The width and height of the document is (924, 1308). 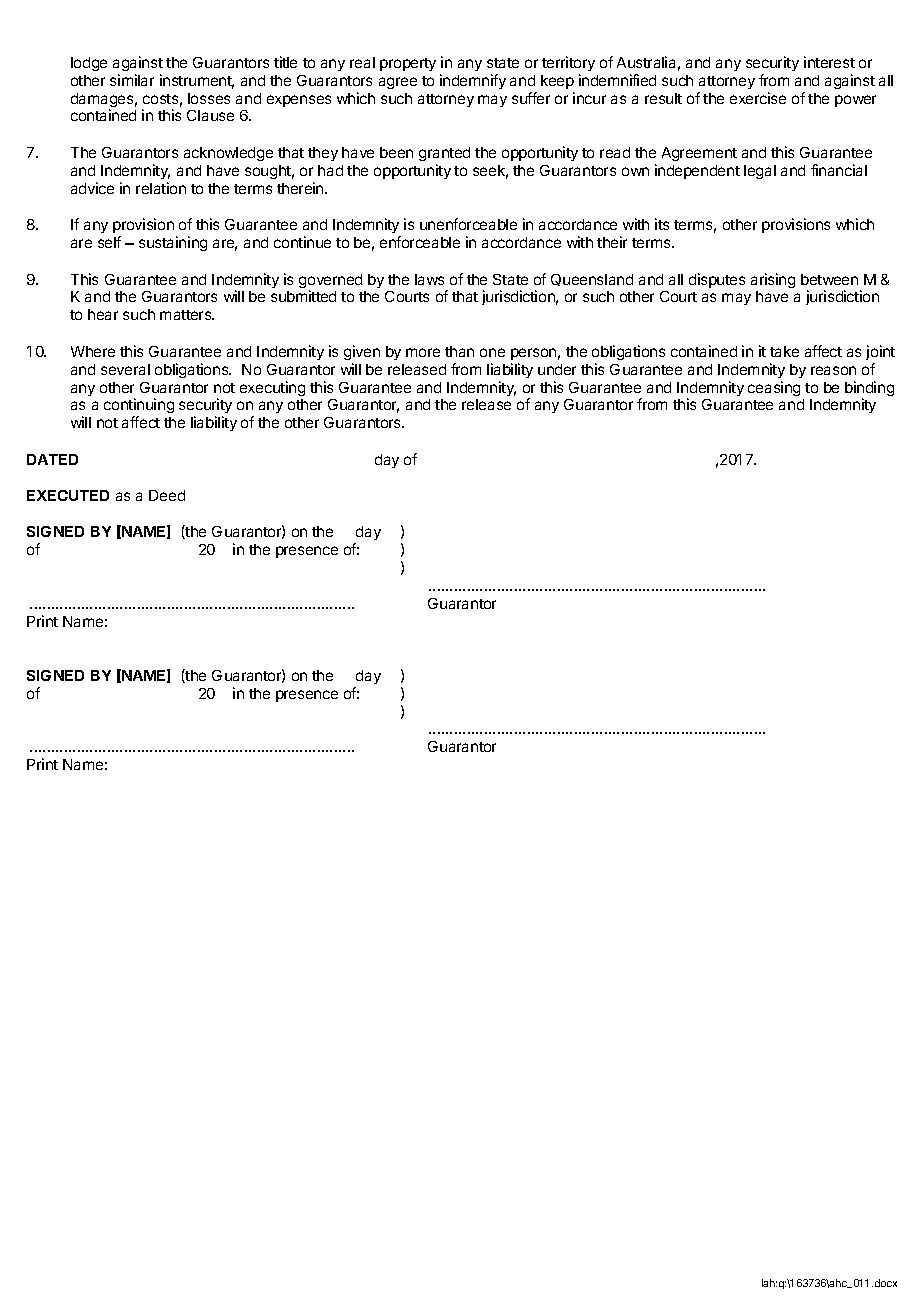 What do you see at coordinates (473, 81) in the document?
I see `indemnify` at bounding box center [473, 81].
